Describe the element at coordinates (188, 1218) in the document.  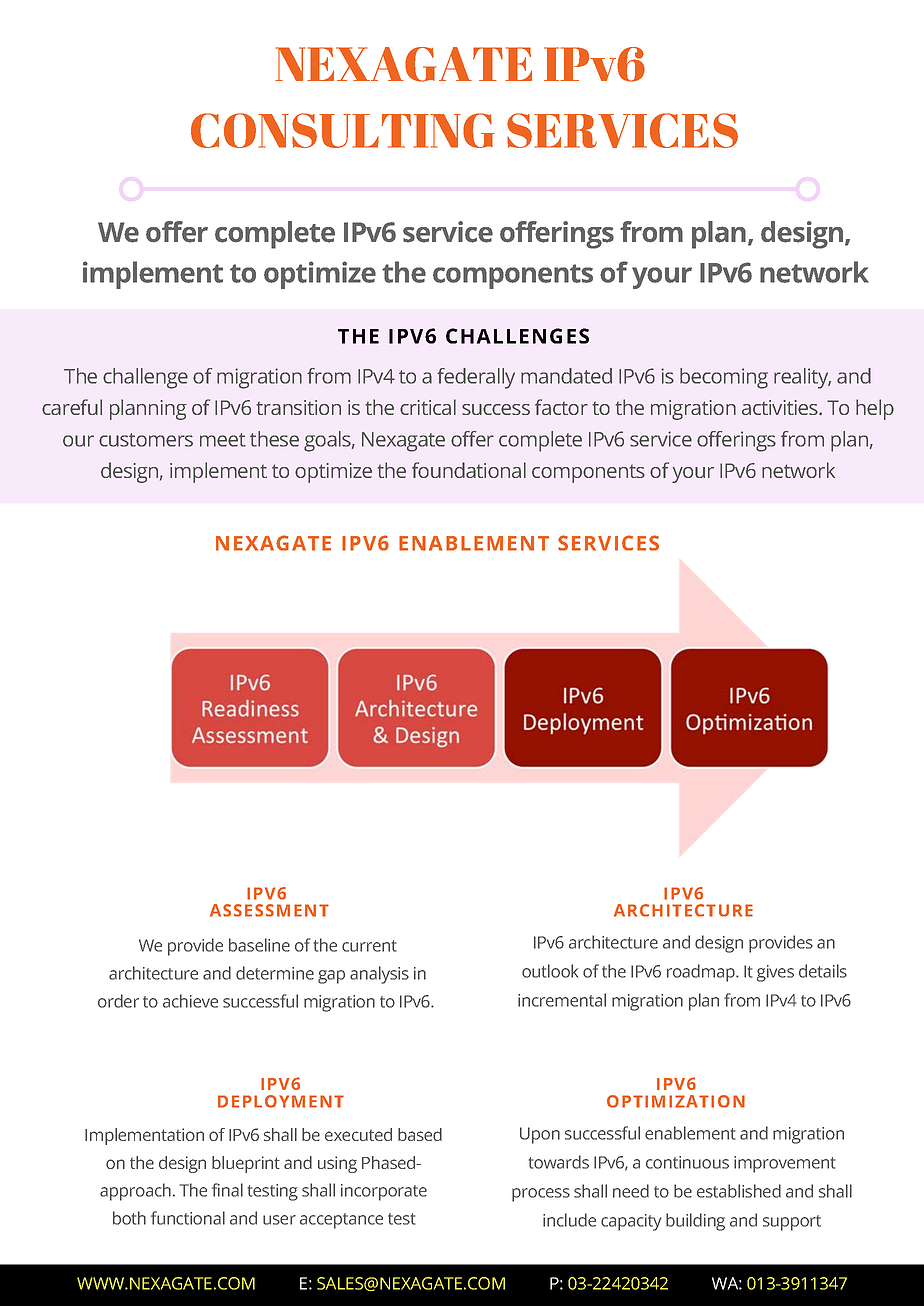
I see `functional` at that location.
